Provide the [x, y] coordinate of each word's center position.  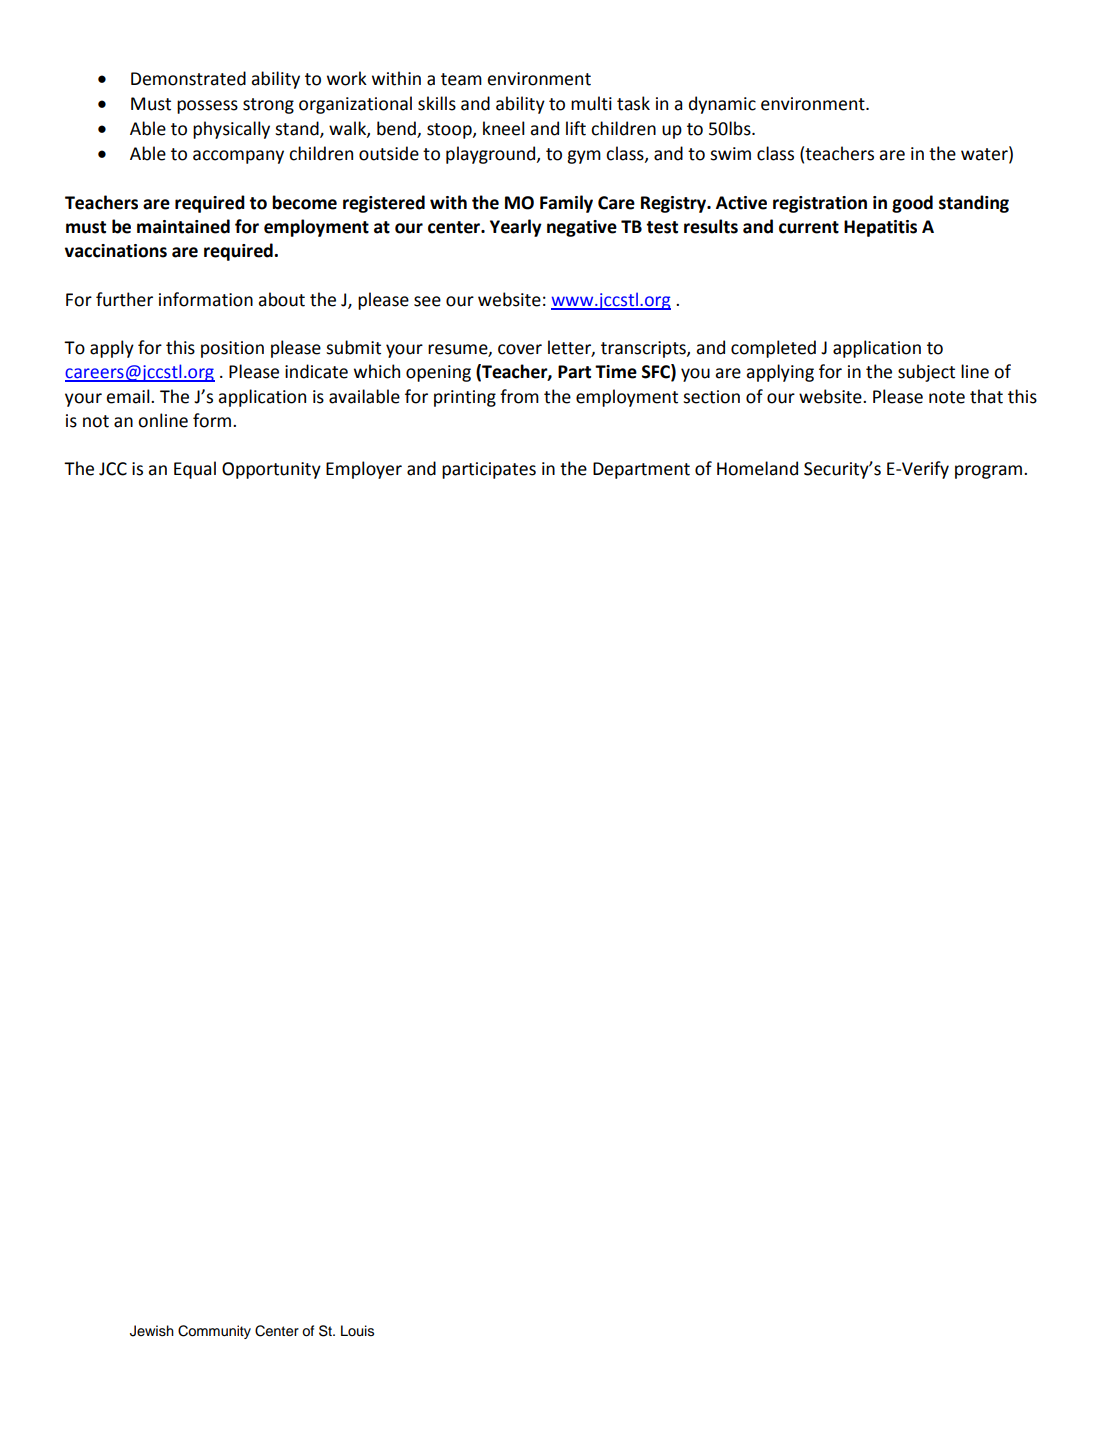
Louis [357, 1331]
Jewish [152, 1331]
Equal [195, 470]
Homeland [757, 468]
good [912, 204]
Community [214, 1332]
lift [576, 128]
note [947, 397]
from [519, 396]
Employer [364, 470]
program [988, 472]
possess [207, 107]
